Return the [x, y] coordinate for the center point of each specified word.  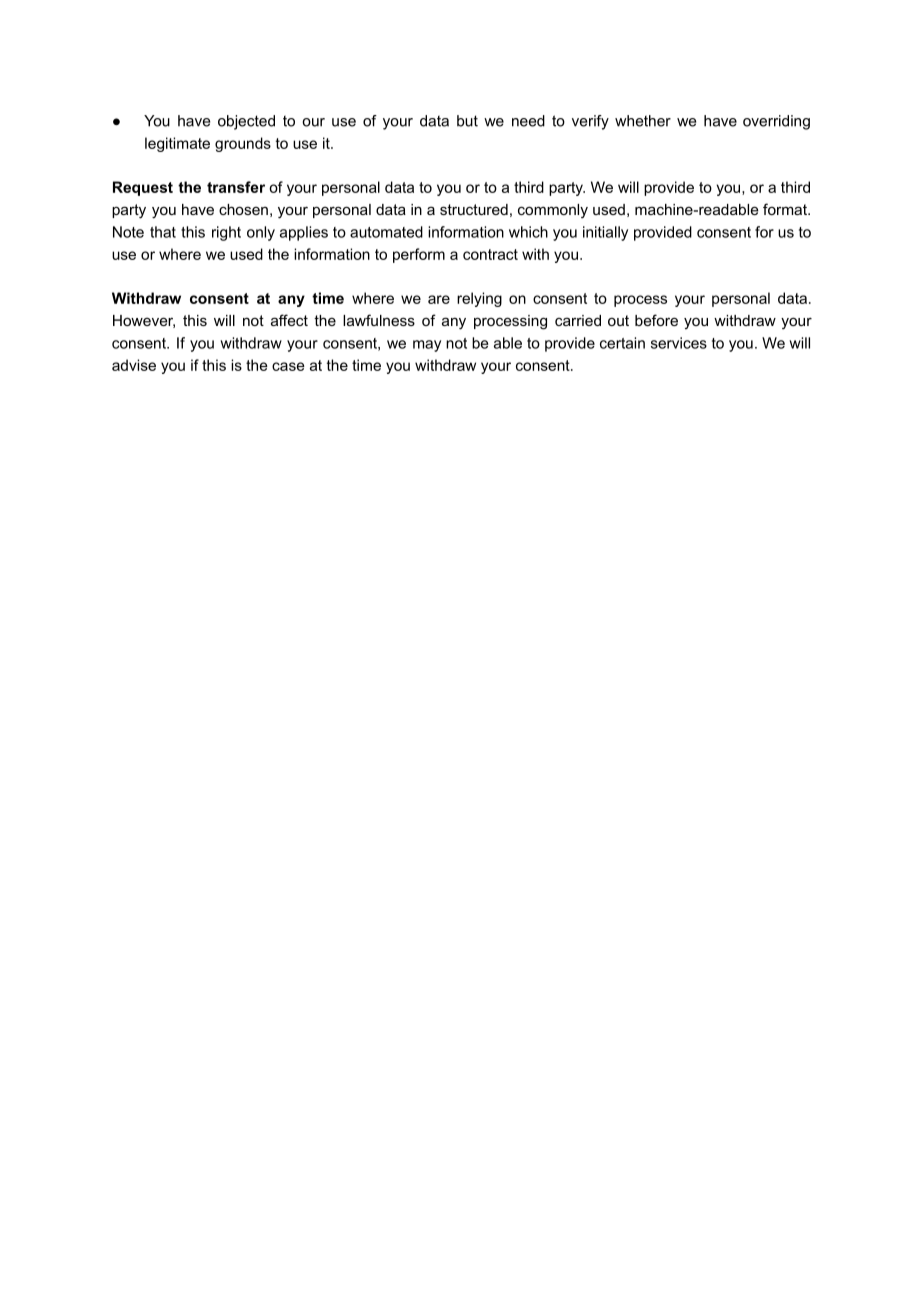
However [144, 321]
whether [643, 121]
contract [490, 254]
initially [605, 233]
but [467, 121]
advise [134, 365]
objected [246, 122]
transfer [236, 187]
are [439, 299]
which [528, 232]
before [656, 320]
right [226, 233]
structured [474, 209]
